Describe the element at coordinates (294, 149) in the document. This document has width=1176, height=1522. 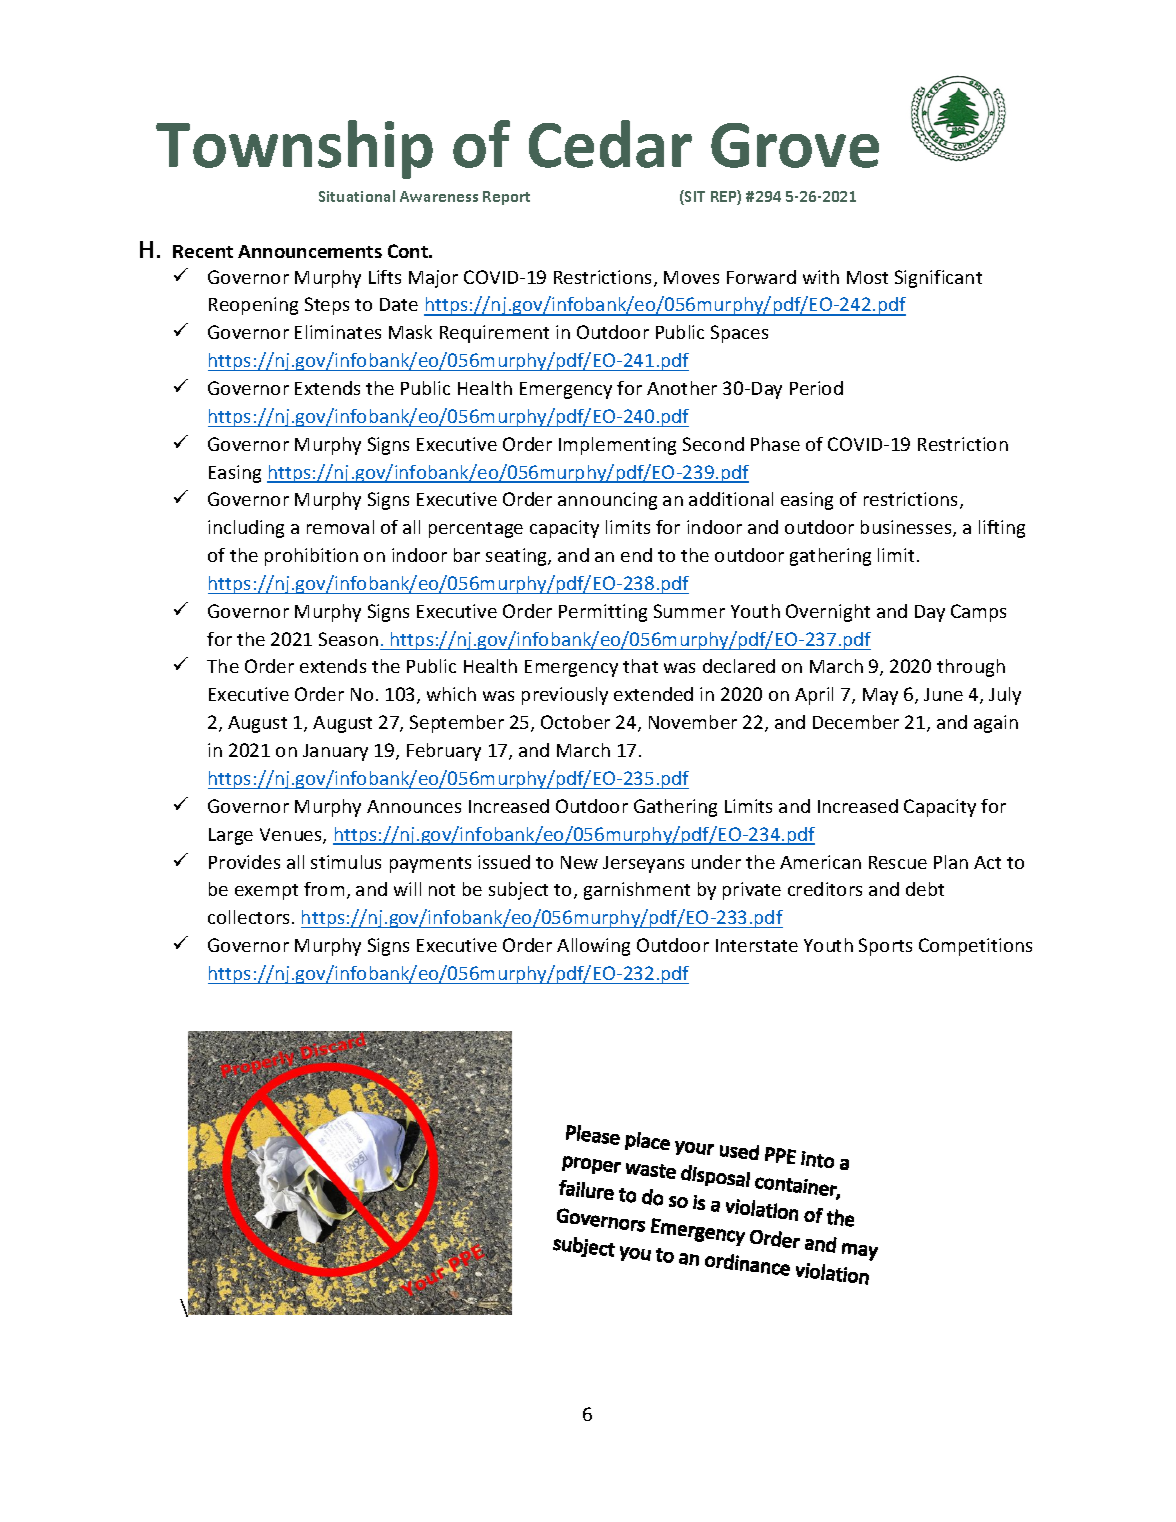
I see `Township` at that location.
